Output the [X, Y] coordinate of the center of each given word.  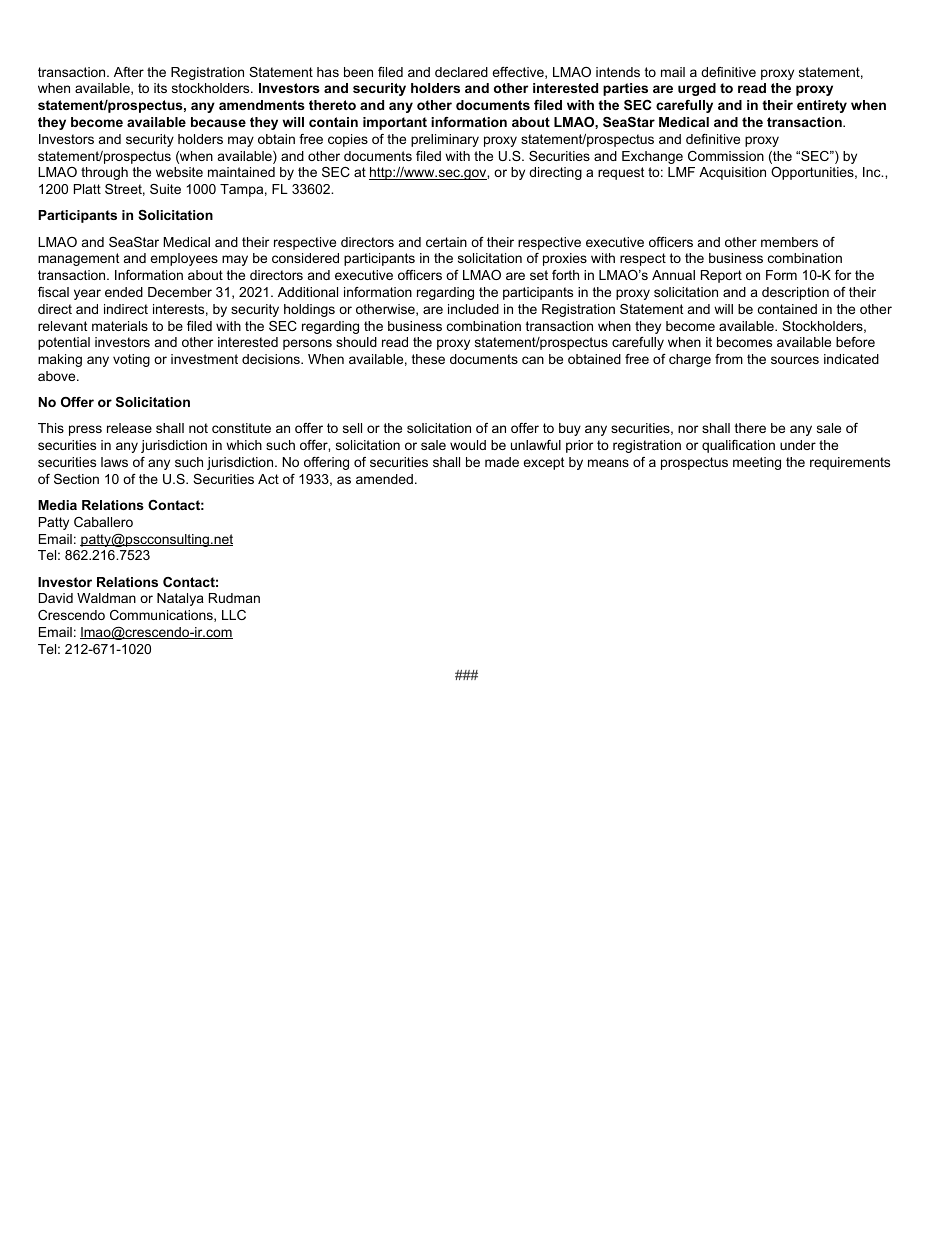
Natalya [180, 599]
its [160, 88]
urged [697, 89]
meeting [757, 463]
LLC [234, 615]
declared [461, 72]
